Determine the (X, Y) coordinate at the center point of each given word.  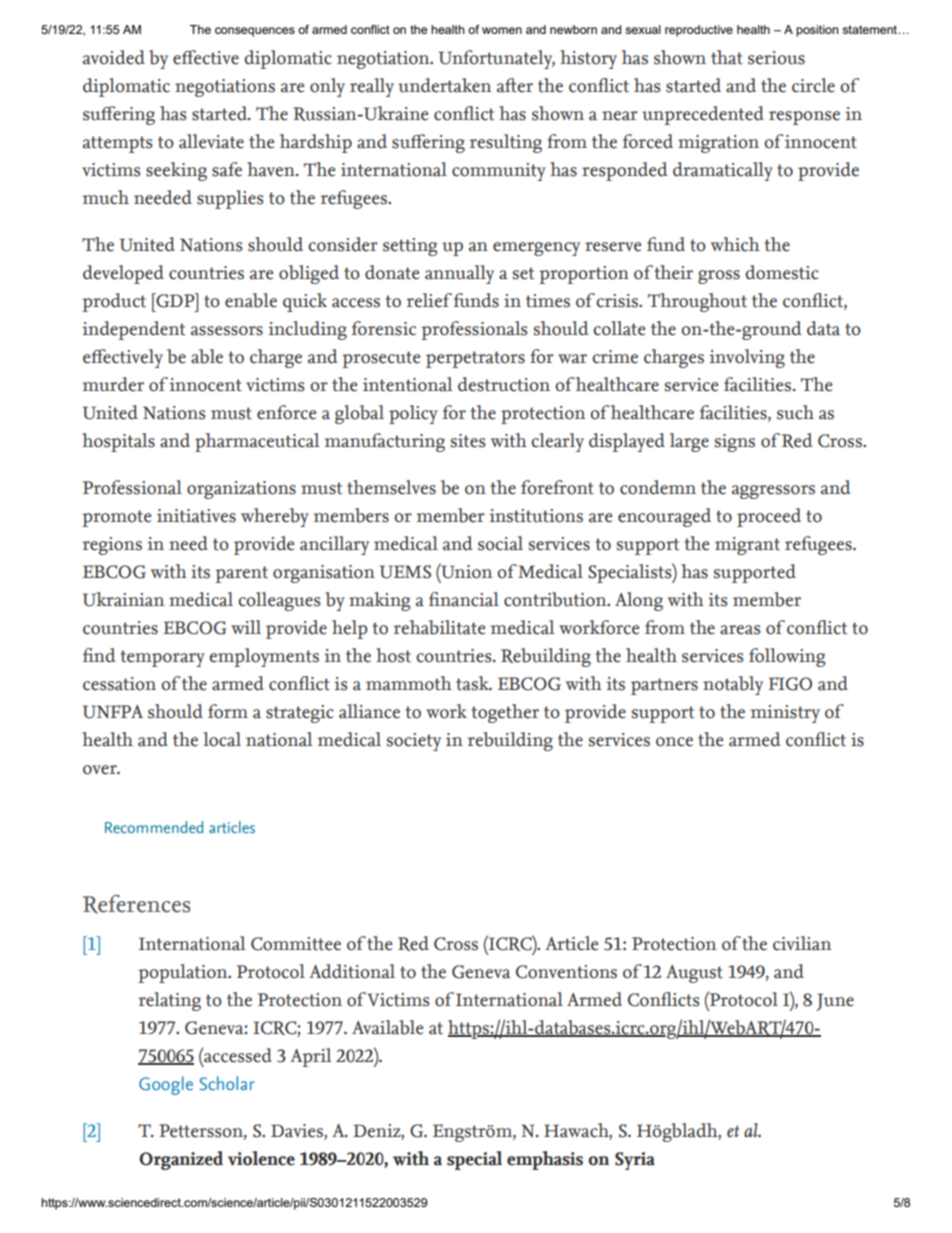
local (222, 739)
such (795, 412)
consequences (255, 32)
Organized (181, 1160)
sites (468, 441)
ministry (785, 714)
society (414, 742)
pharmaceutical (257, 442)
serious (776, 58)
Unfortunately (497, 59)
